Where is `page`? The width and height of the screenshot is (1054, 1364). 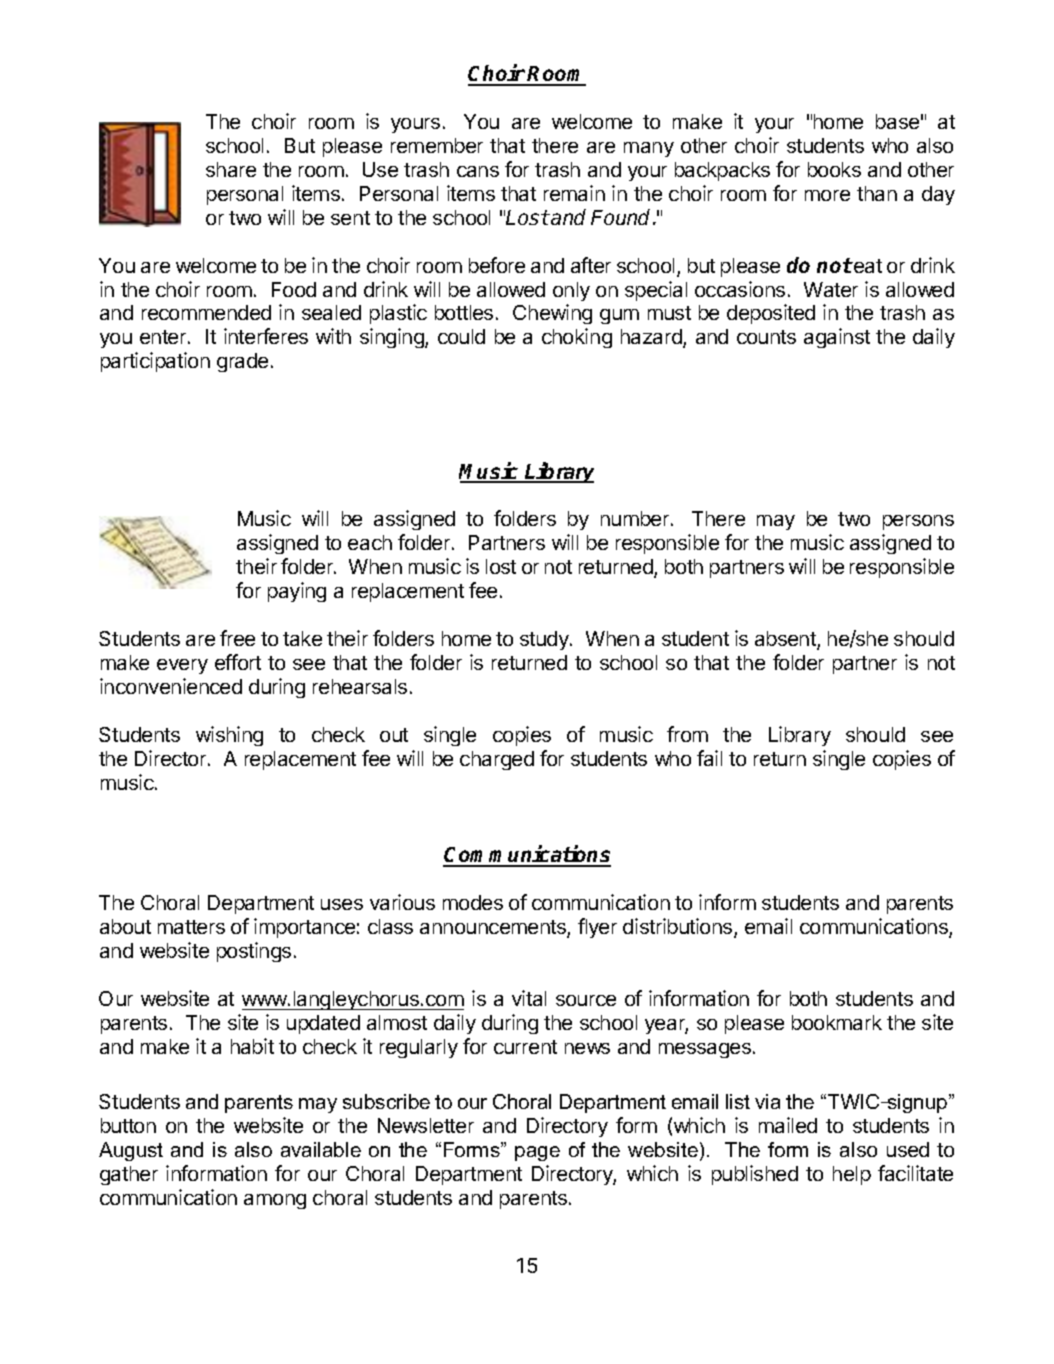
page is located at coordinates (537, 1153).
